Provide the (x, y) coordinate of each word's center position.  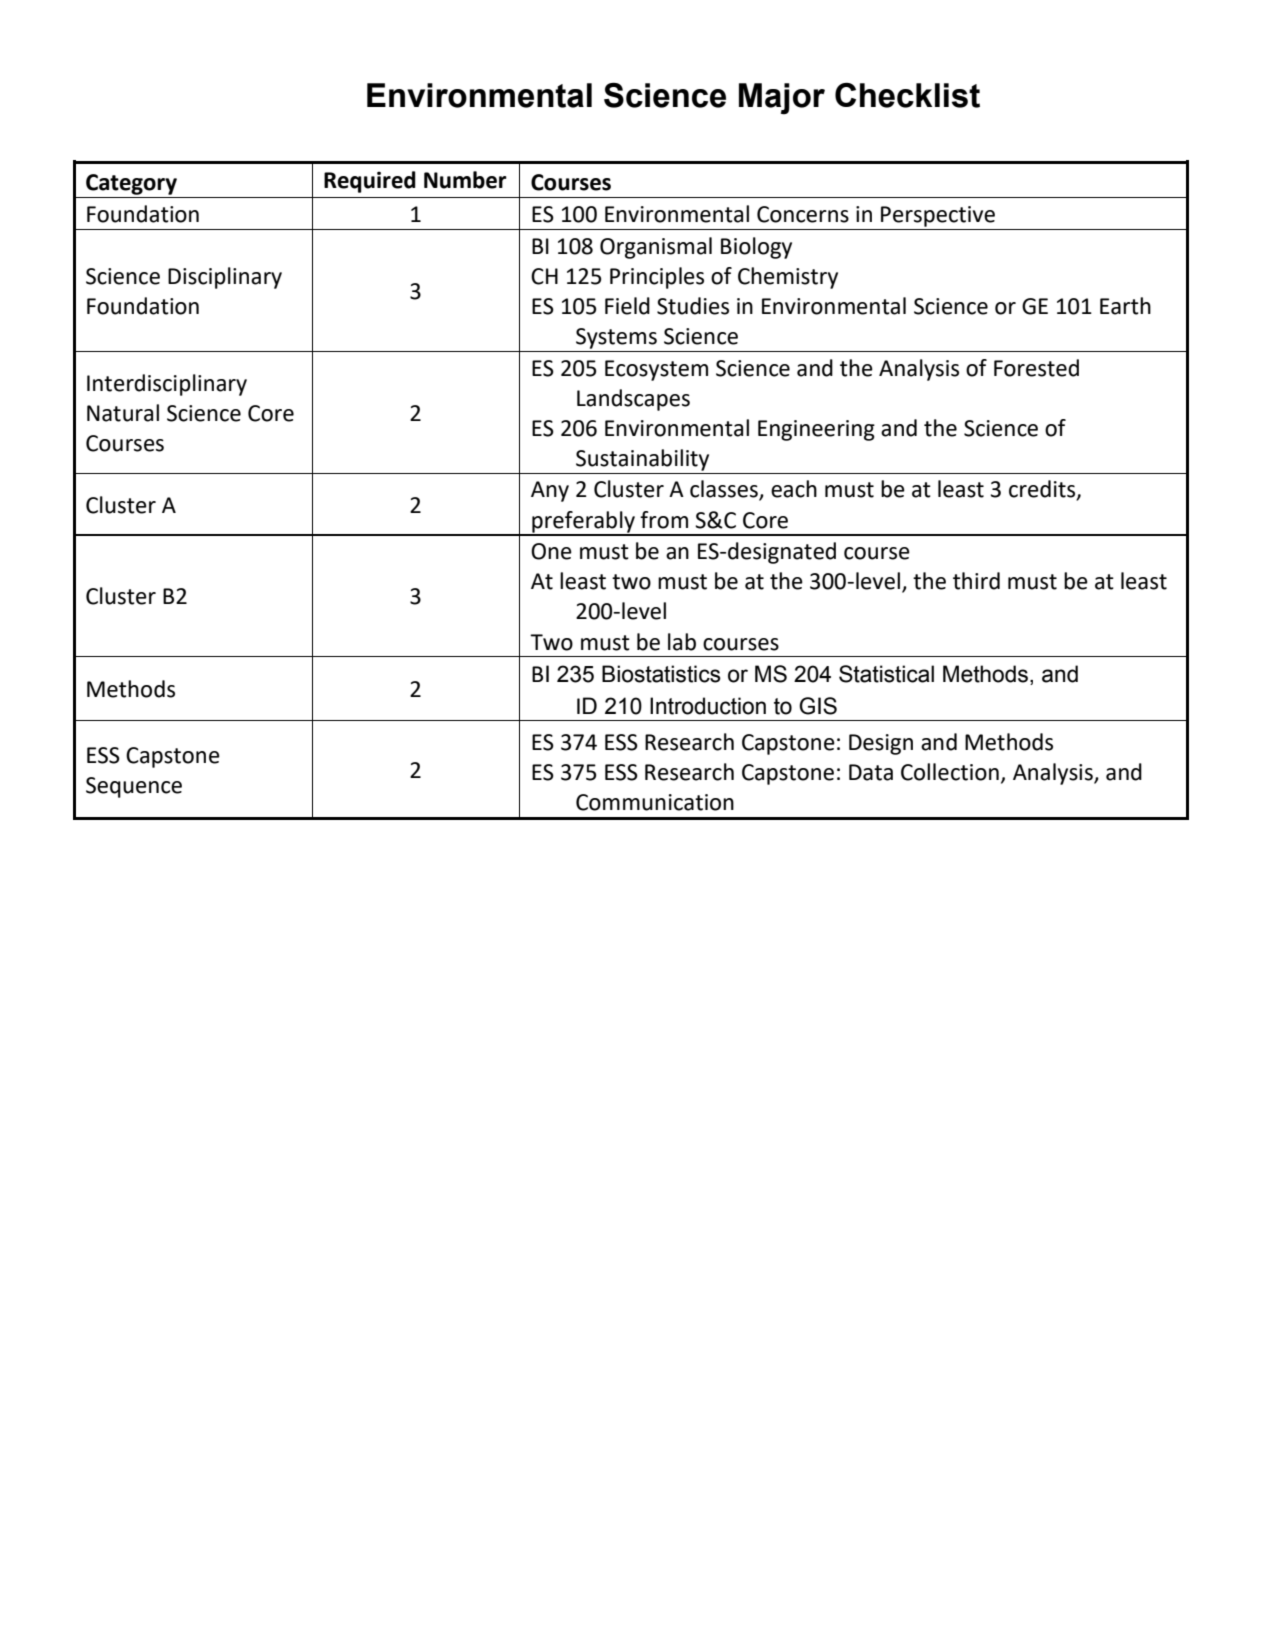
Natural (123, 413)
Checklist (907, 95)
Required (370, 182)
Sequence (134, 787)
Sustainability (642, 460)
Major (782, 99)
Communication (655, 802)
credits (1043, 490)
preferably (583, 523)
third (976, 581)
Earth (1125, 306)
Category (131, 184)
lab (682, 642)
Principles (657, 278)
